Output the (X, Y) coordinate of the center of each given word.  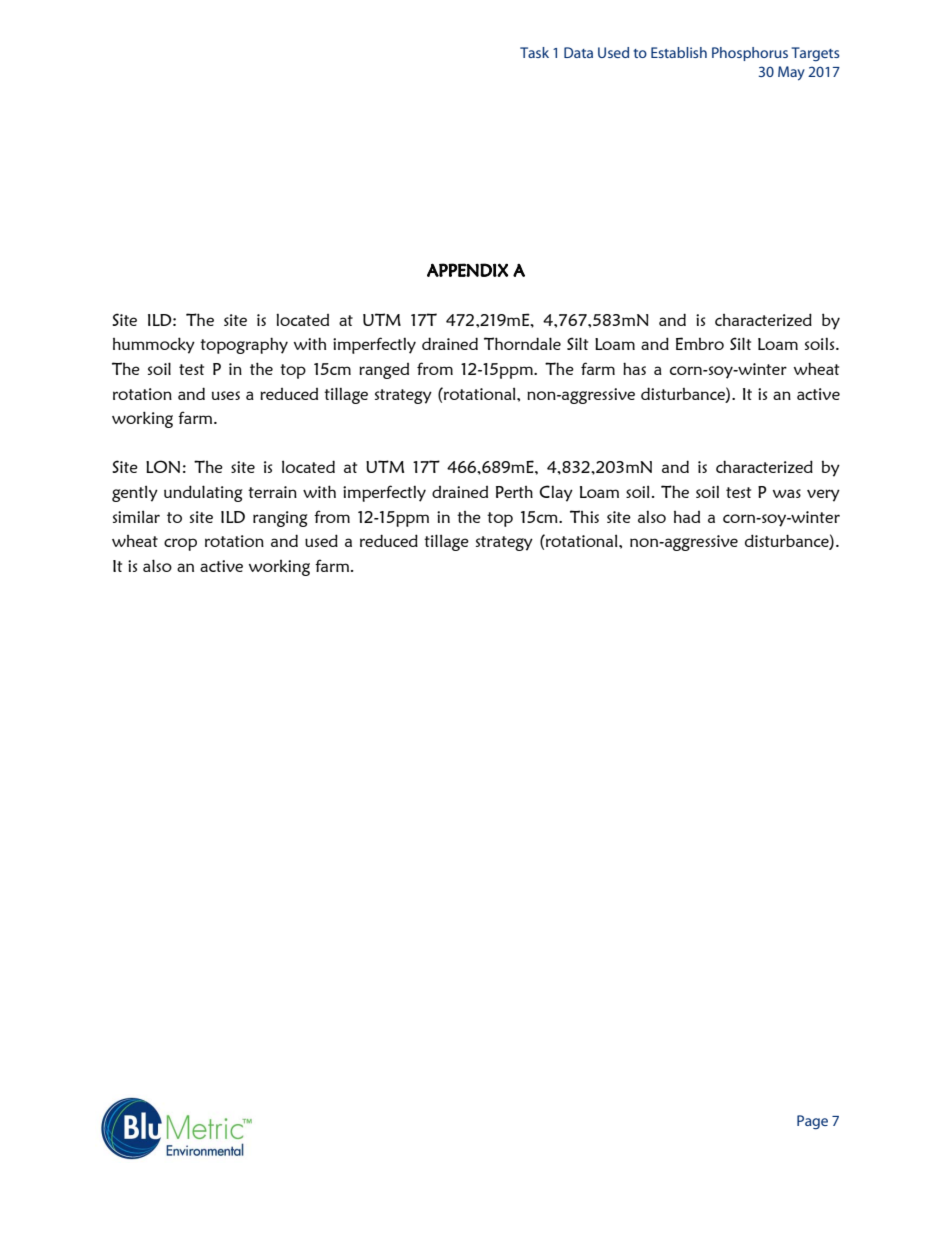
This (584, 516)
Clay (556, 493)
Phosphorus (750, 54)
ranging (280, 519)
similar (136, 516)
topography (244, 345)
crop (180, 544)
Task (534, 52)
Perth (514, 492)
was (787, 493)
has (634, 368)
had (687, 517)
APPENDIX (467, 270)
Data (578, 52)
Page (812, 1122)
